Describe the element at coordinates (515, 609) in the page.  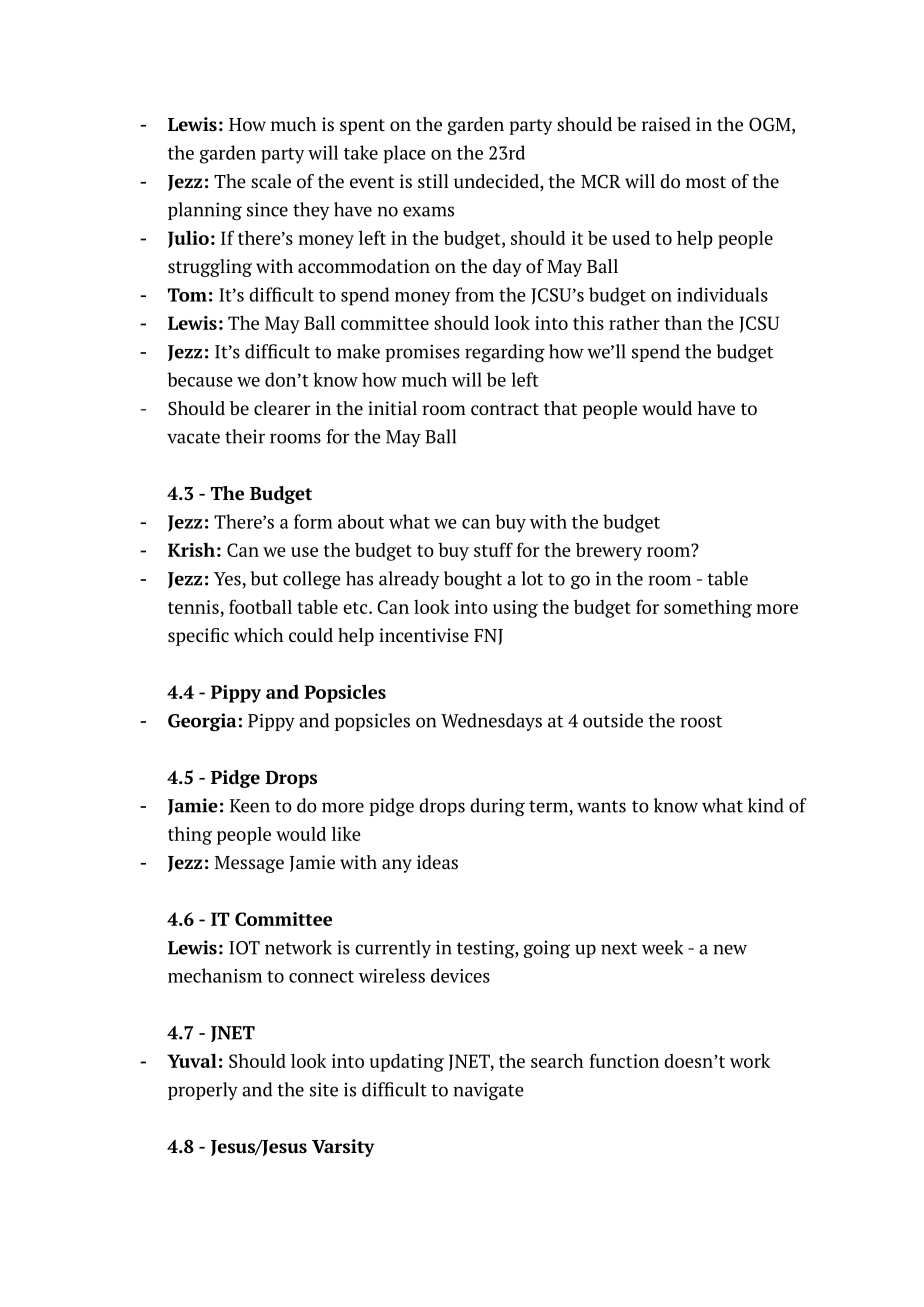
I see `using` at that location.
